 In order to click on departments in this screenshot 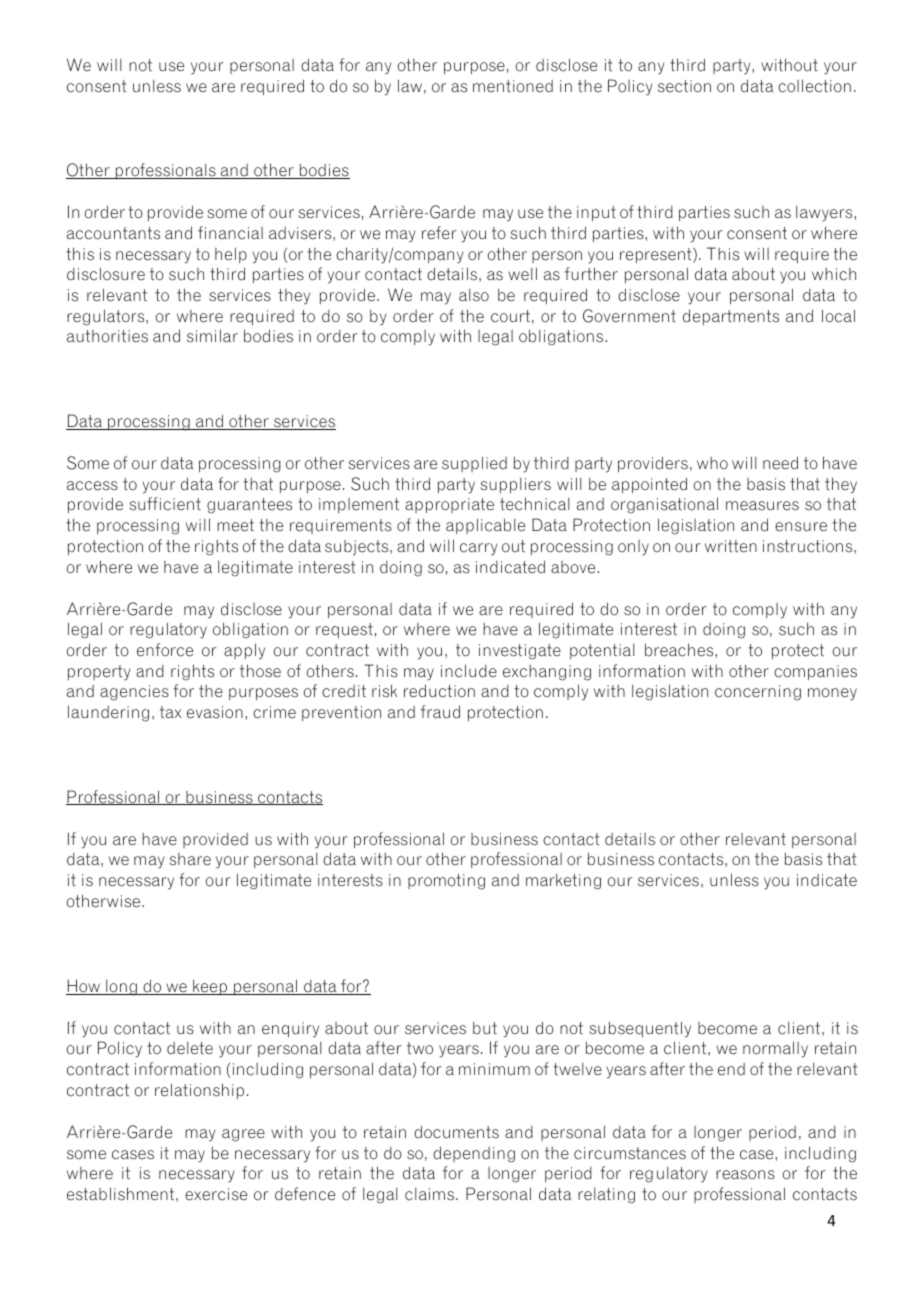, I will do `click(731, 317)`.
